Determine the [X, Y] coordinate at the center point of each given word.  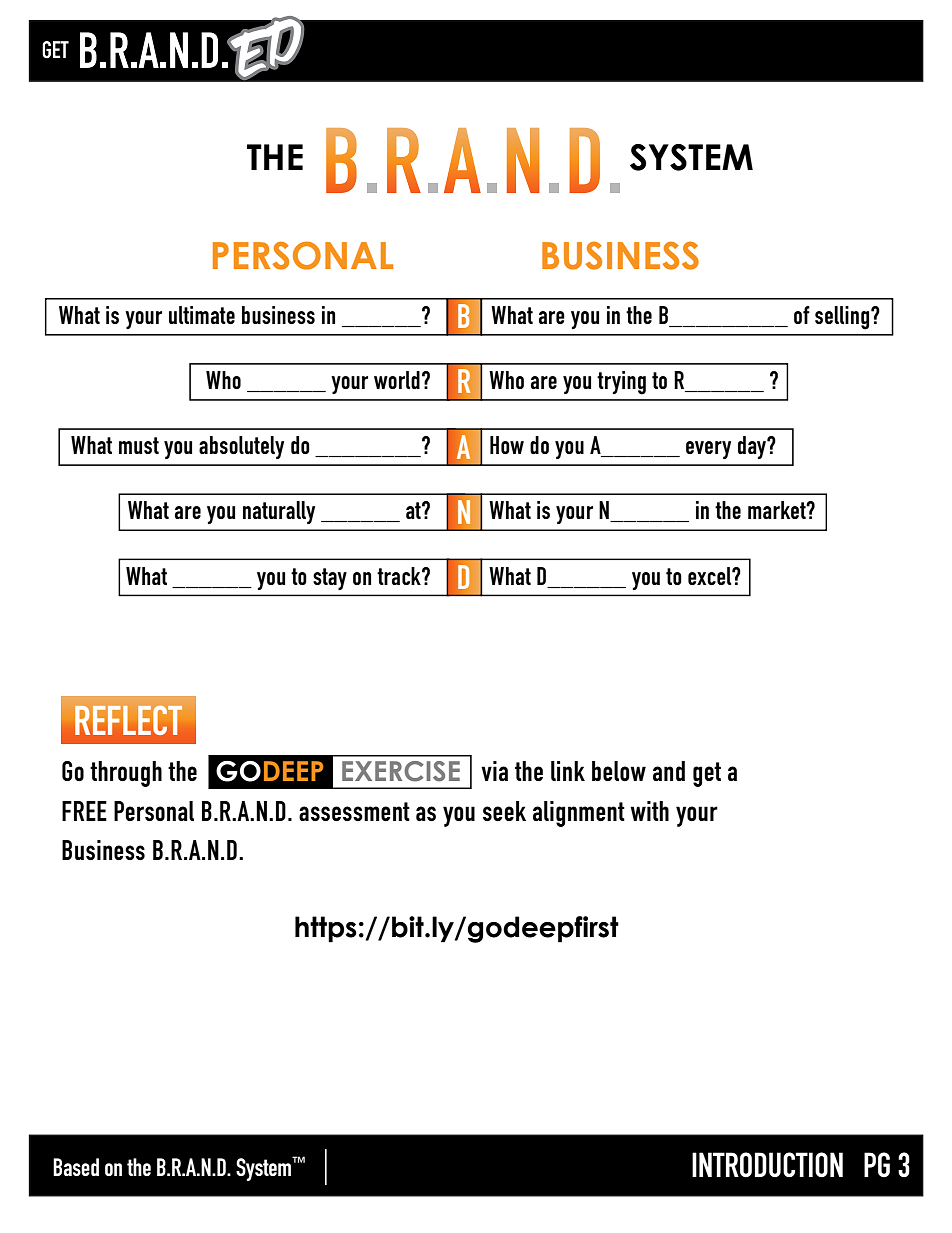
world [397, 380]
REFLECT [128, 720]
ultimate [202, 315]
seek [504, 811]
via [494, 771]
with [649, 811]
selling [843, 318]
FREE [84, 811]
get [707, 774]
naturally [279, 512]
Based [76, 1167]
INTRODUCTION [767, 1165]
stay [330, 579]
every [708, 450]
